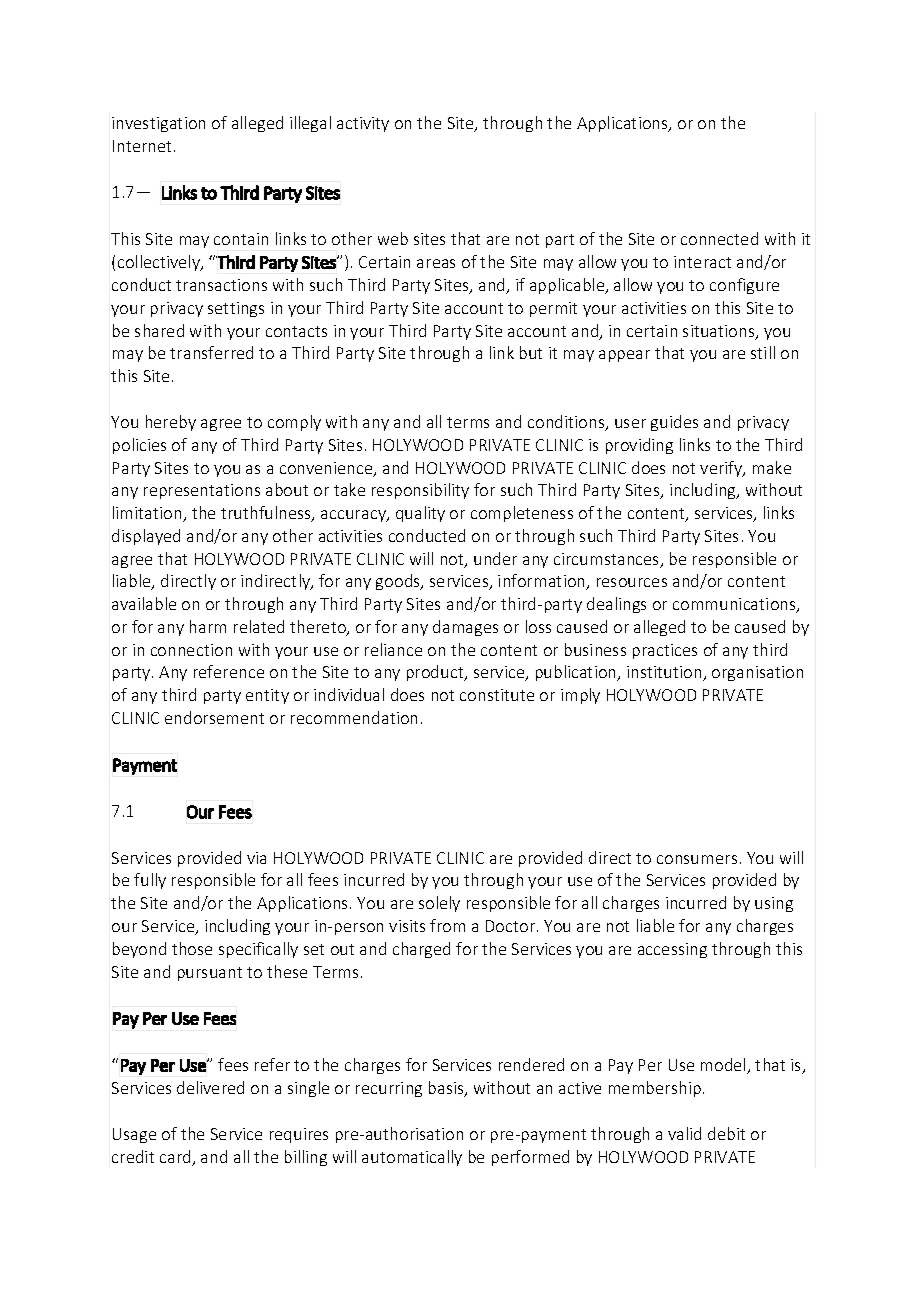 The image size is (924, 1308). I want to click on representations, so click(202, 491).
